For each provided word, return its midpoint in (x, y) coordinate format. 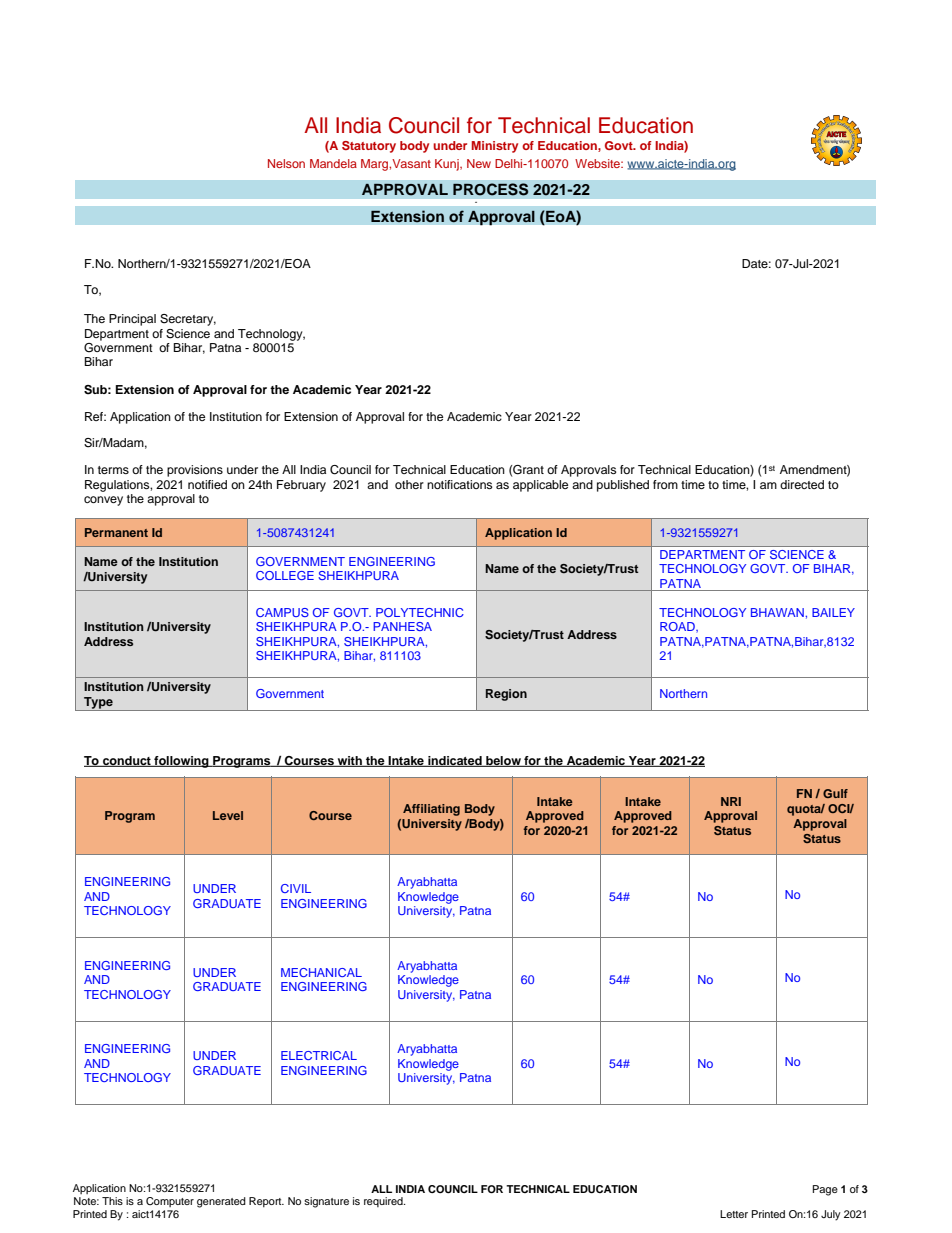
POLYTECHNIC (420, 612)
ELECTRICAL (319, 1055)
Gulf (835, 793)
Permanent (116, 532)
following (181, 762)
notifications (459, 484)
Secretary (188, 320)
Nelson (286, 163)
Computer (170, 1202)
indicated (455, 761)
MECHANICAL (321, 972)
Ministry (495, 147)
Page (825, 1190)
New (479, 163)
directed (802, 484)
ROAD (678, 627)
